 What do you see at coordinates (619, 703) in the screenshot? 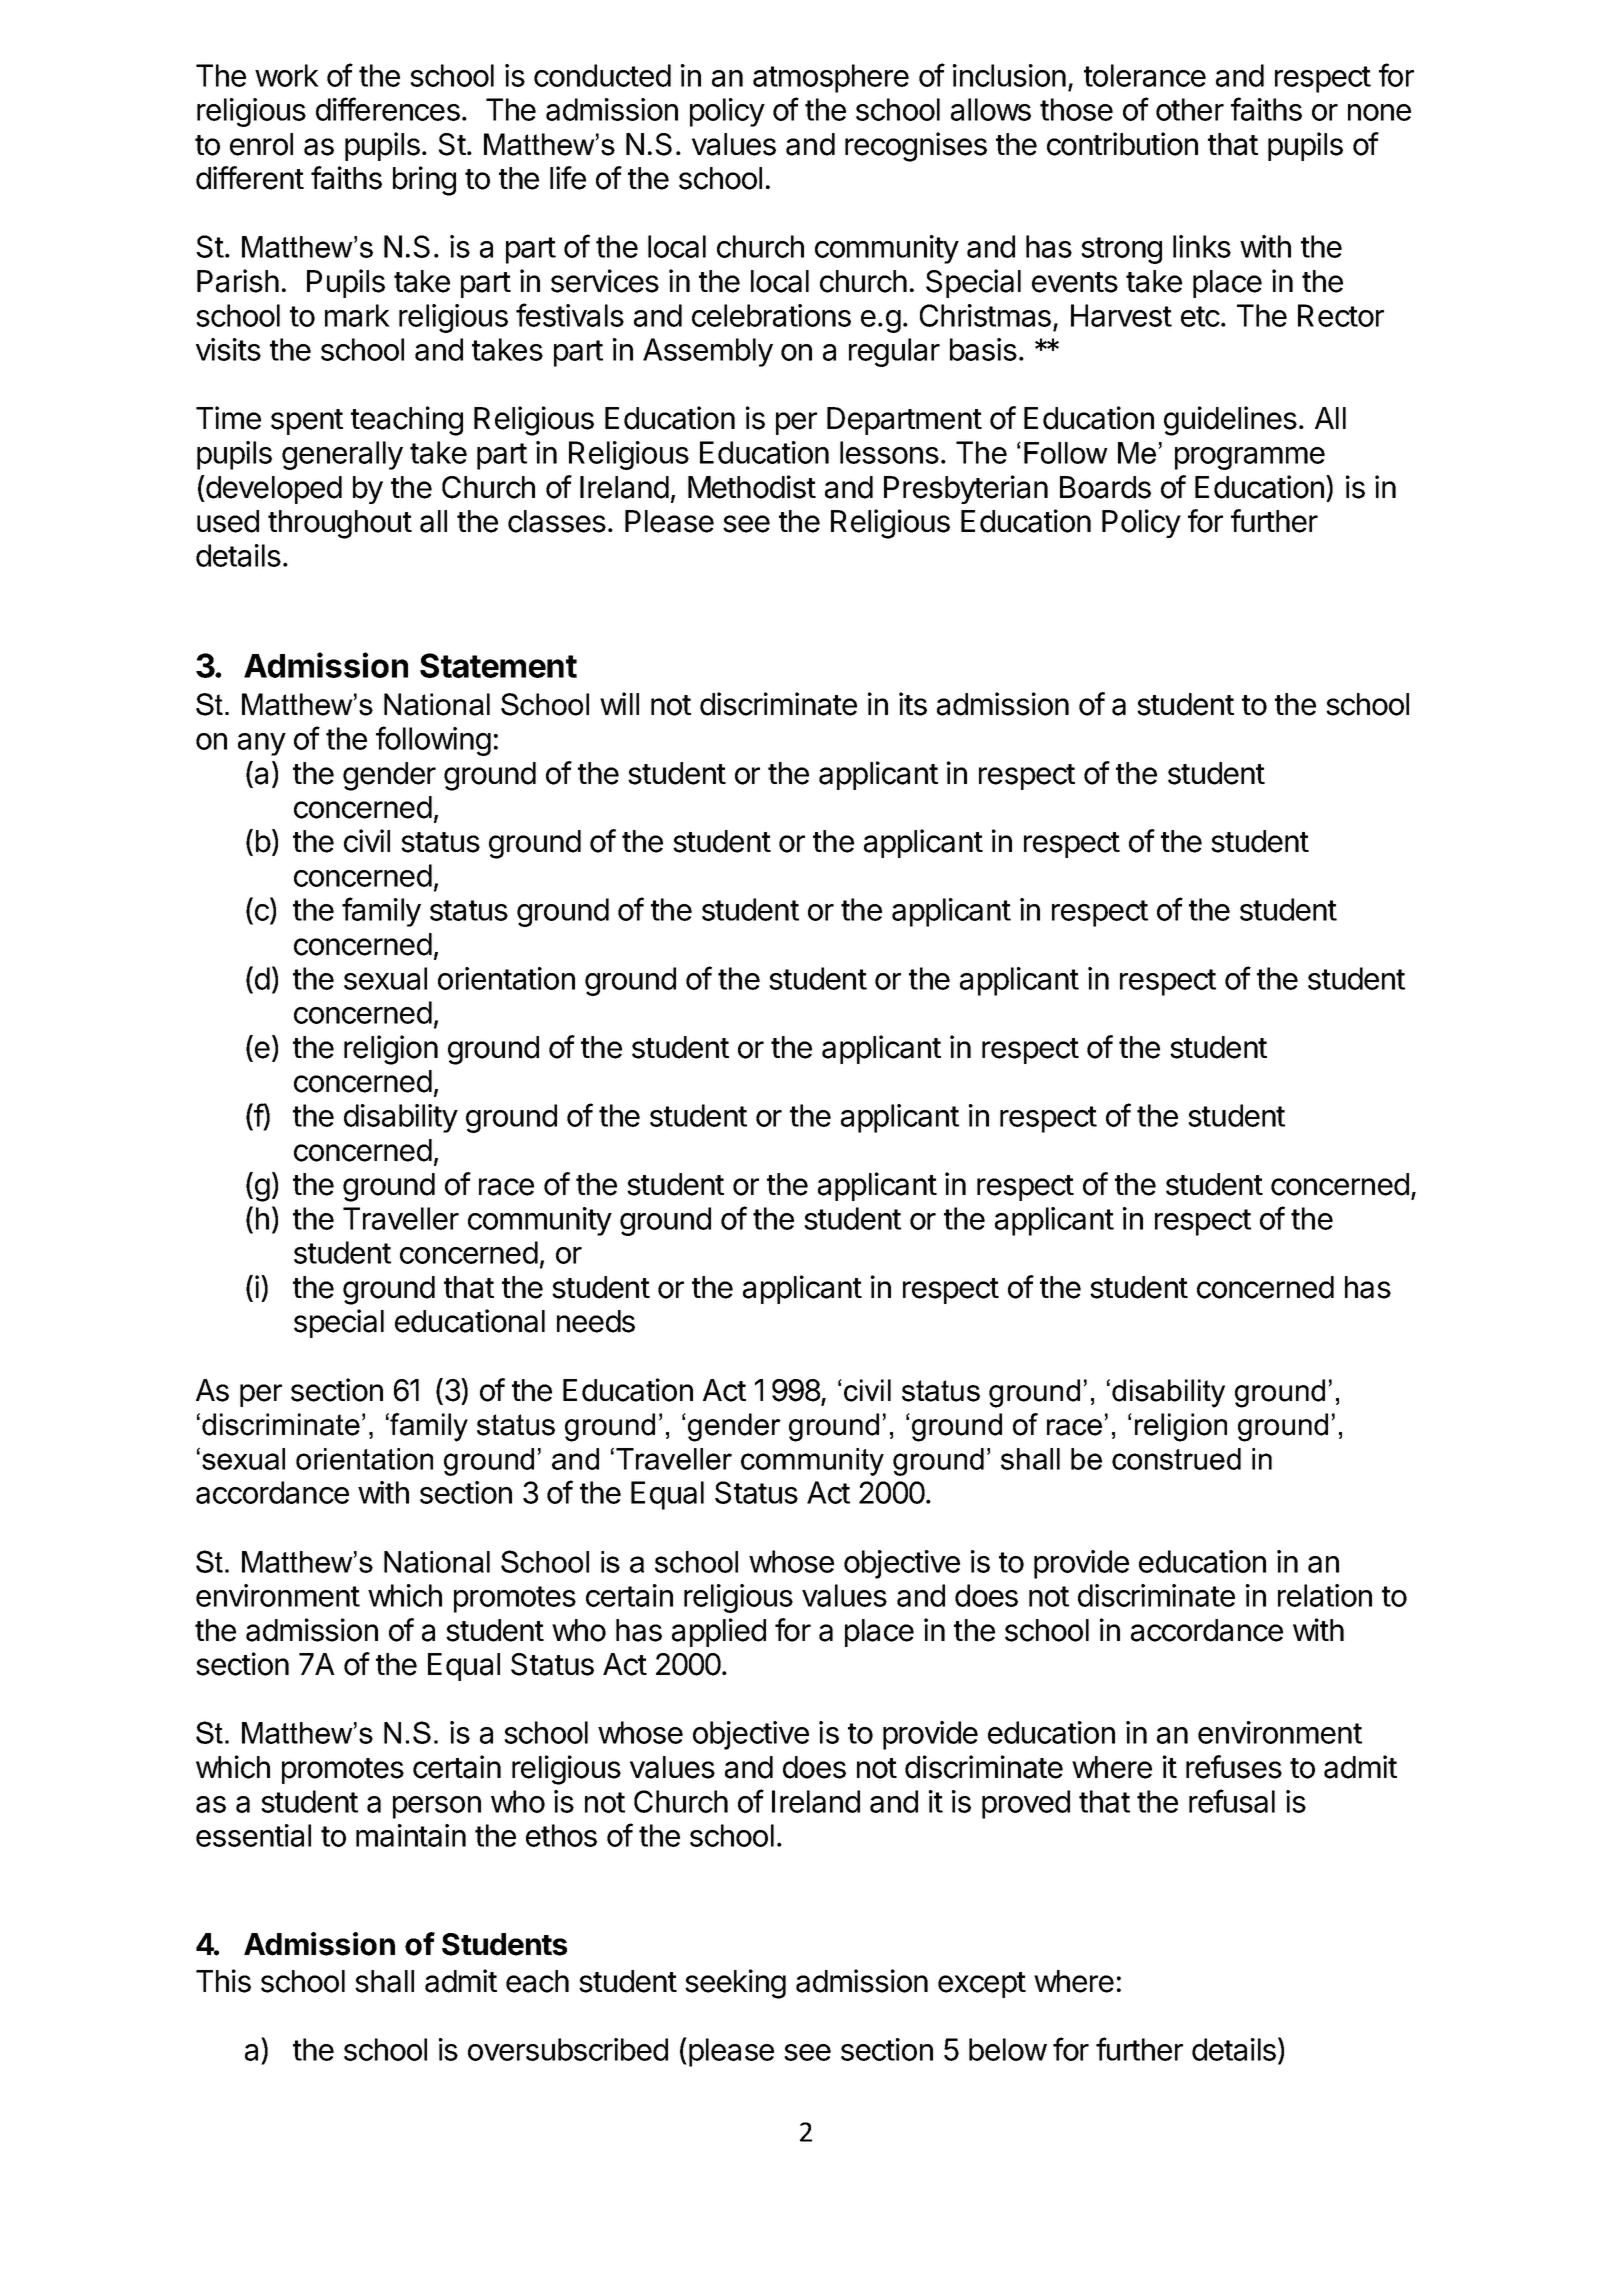
I see `will` at bounding box center [619, 703].
